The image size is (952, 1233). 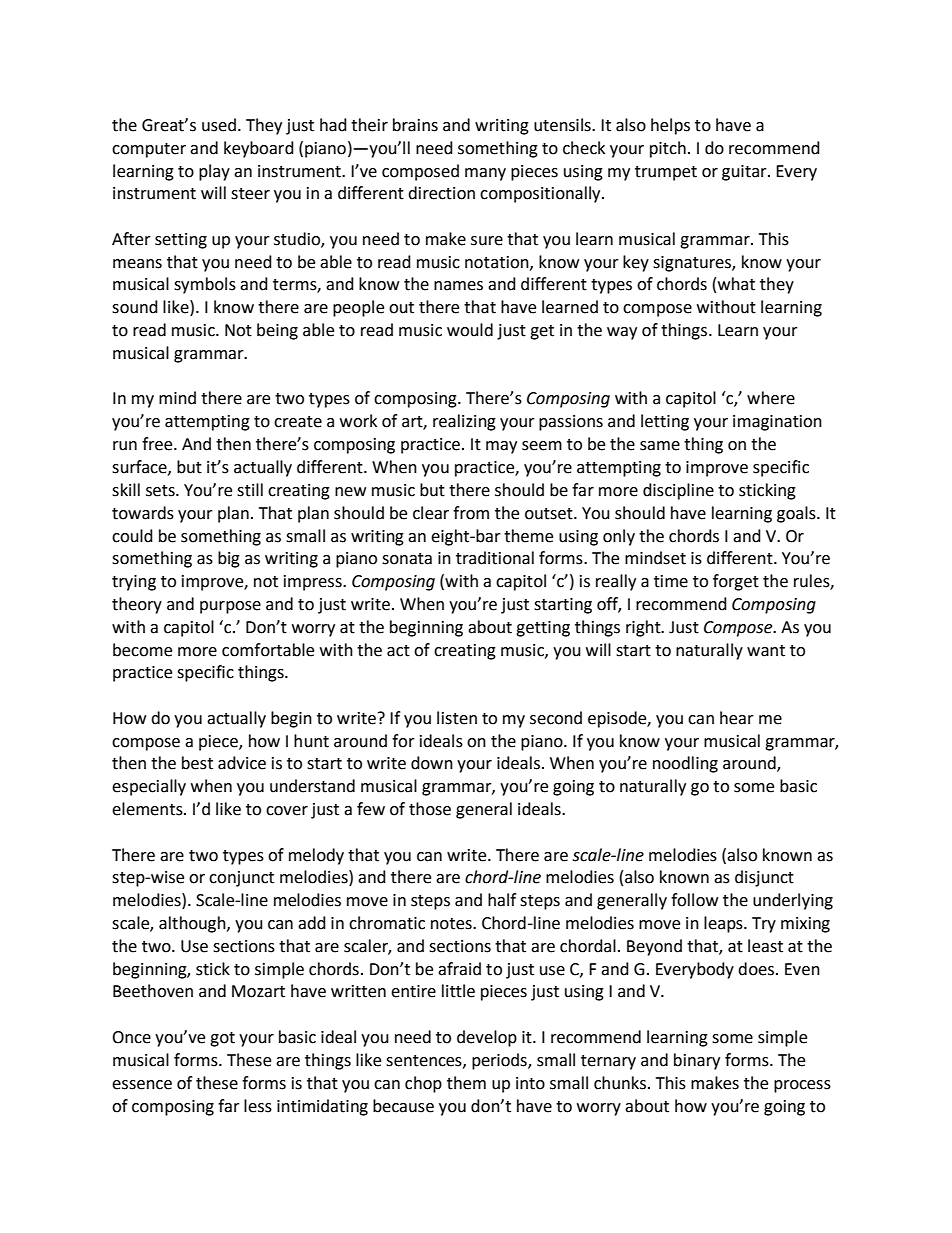 What do you see at coordinates (736, 582) in the screenshot?
I see `forget` at bounding box center [736, 582].
